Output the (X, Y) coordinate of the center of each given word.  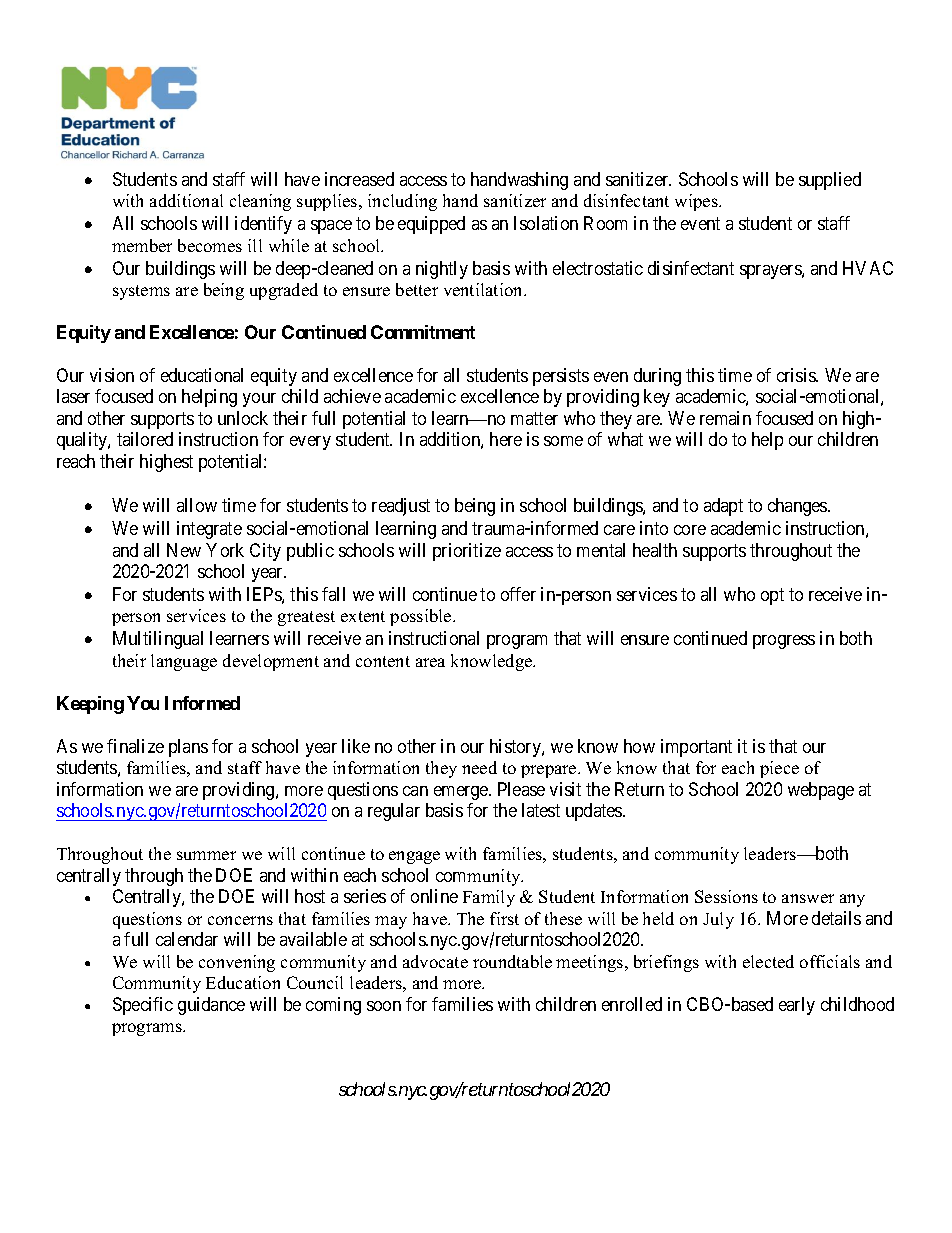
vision (112, 375)
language (184, 662)
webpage (821, 791)
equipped (431, 225)
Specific (143, 1006)
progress (784, 642)
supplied (830, 181)
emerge (462, 793)
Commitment (423, 332)
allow (197, 505)
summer (206, 855)
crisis (797, 375)
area (430, 662)
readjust (401, 507)
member (142, 245)
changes (798, 507)
